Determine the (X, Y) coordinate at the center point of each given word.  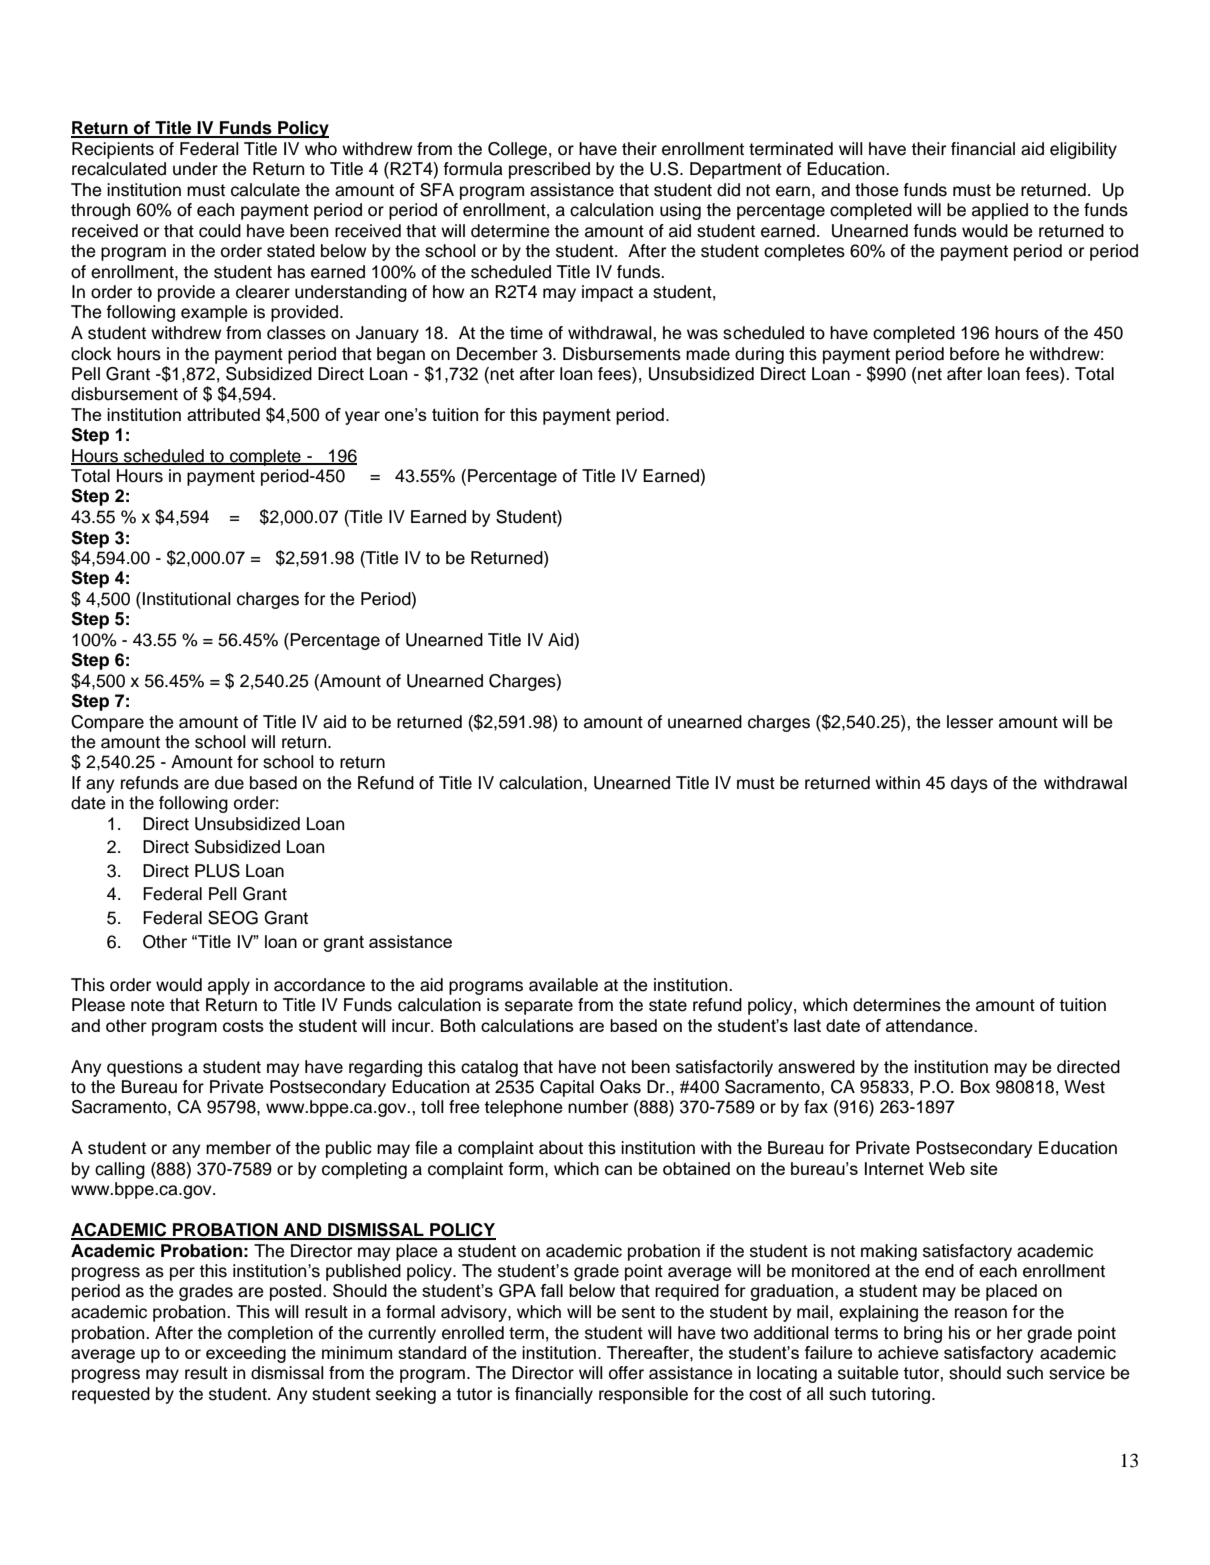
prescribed (549, 170)
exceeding (246, 1354)
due (229, 783)
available (563, 985)
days (969, 784)
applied (1000, 211)
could (220, 231)
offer (626, 1373)
